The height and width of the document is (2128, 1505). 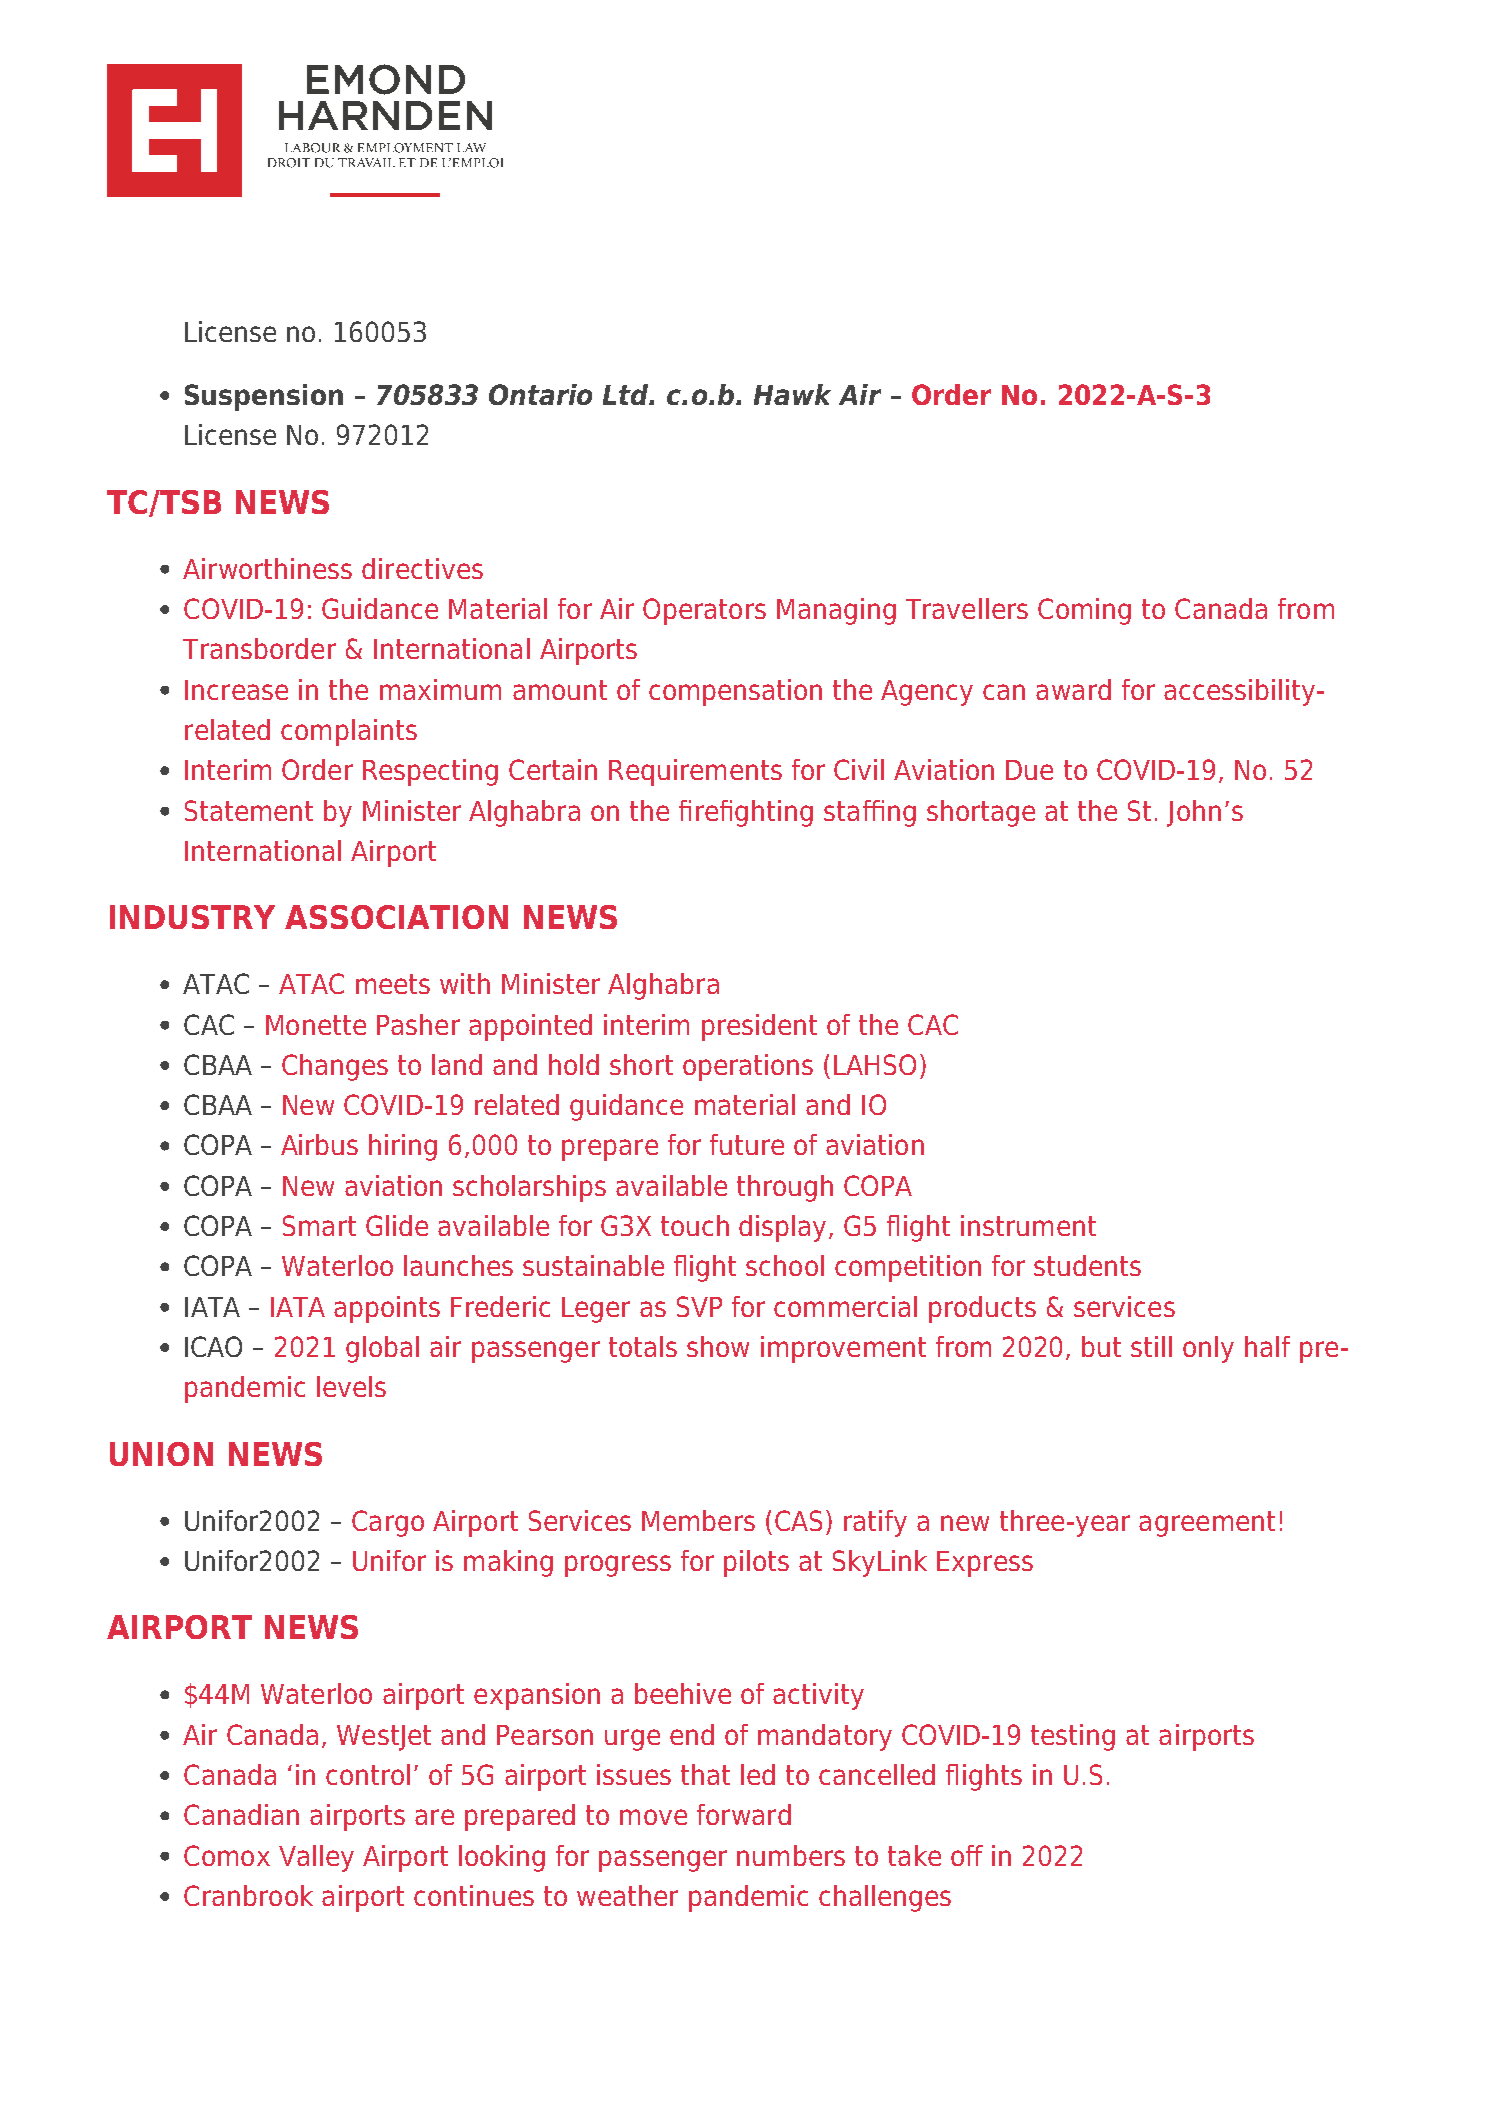 What do you see at coordinates (1029, 770) in the document?
I see `Due` at bounding box center [1029, 770].
